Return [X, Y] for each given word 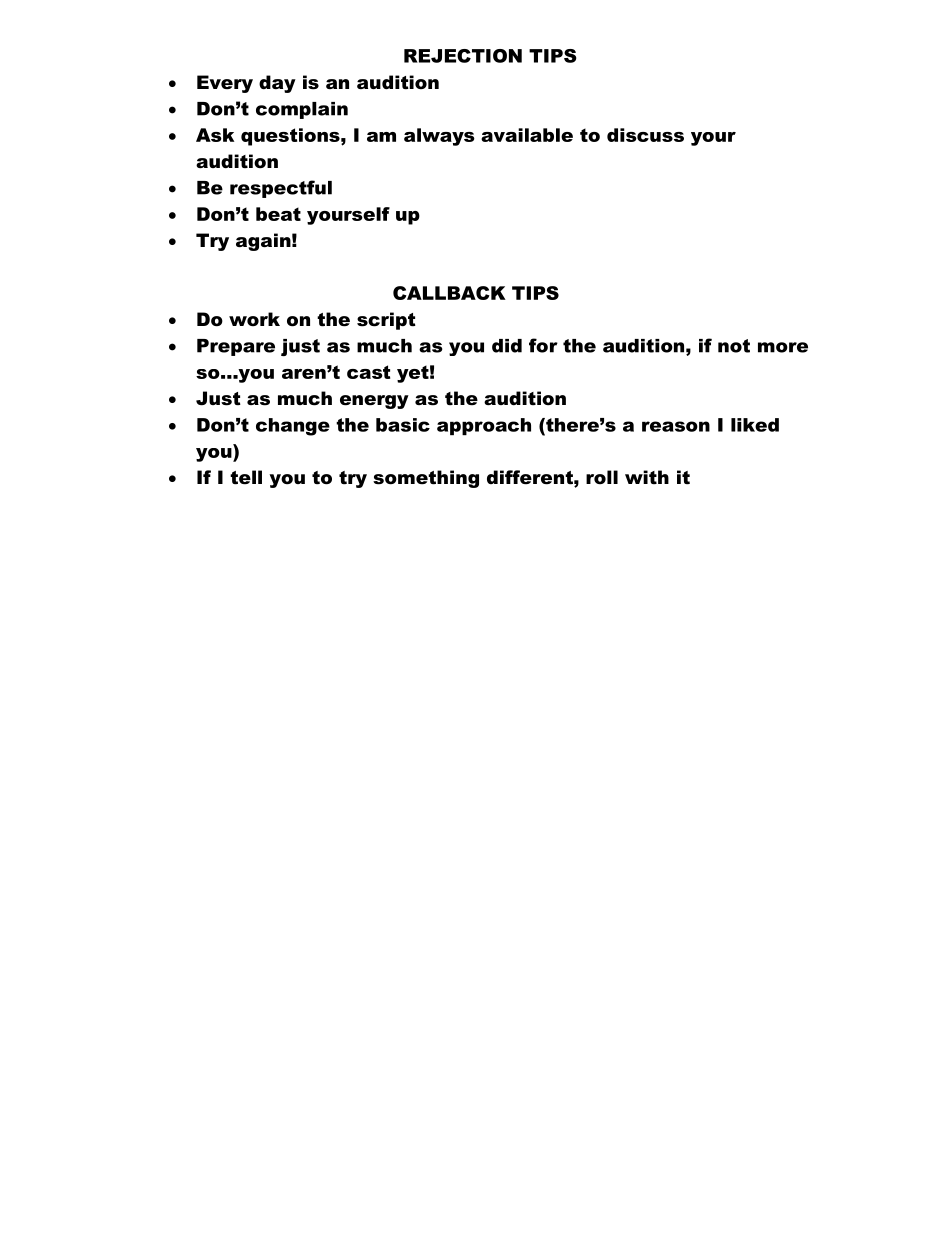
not [734, 346]
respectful [281, 189]
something [426, 479]
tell [246, 477]
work [254, 319]
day [277, 84]
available [527, 135]
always [439, 137]
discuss [645, 135]
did [507, 346]
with [647, 477]
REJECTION [463, 56]
